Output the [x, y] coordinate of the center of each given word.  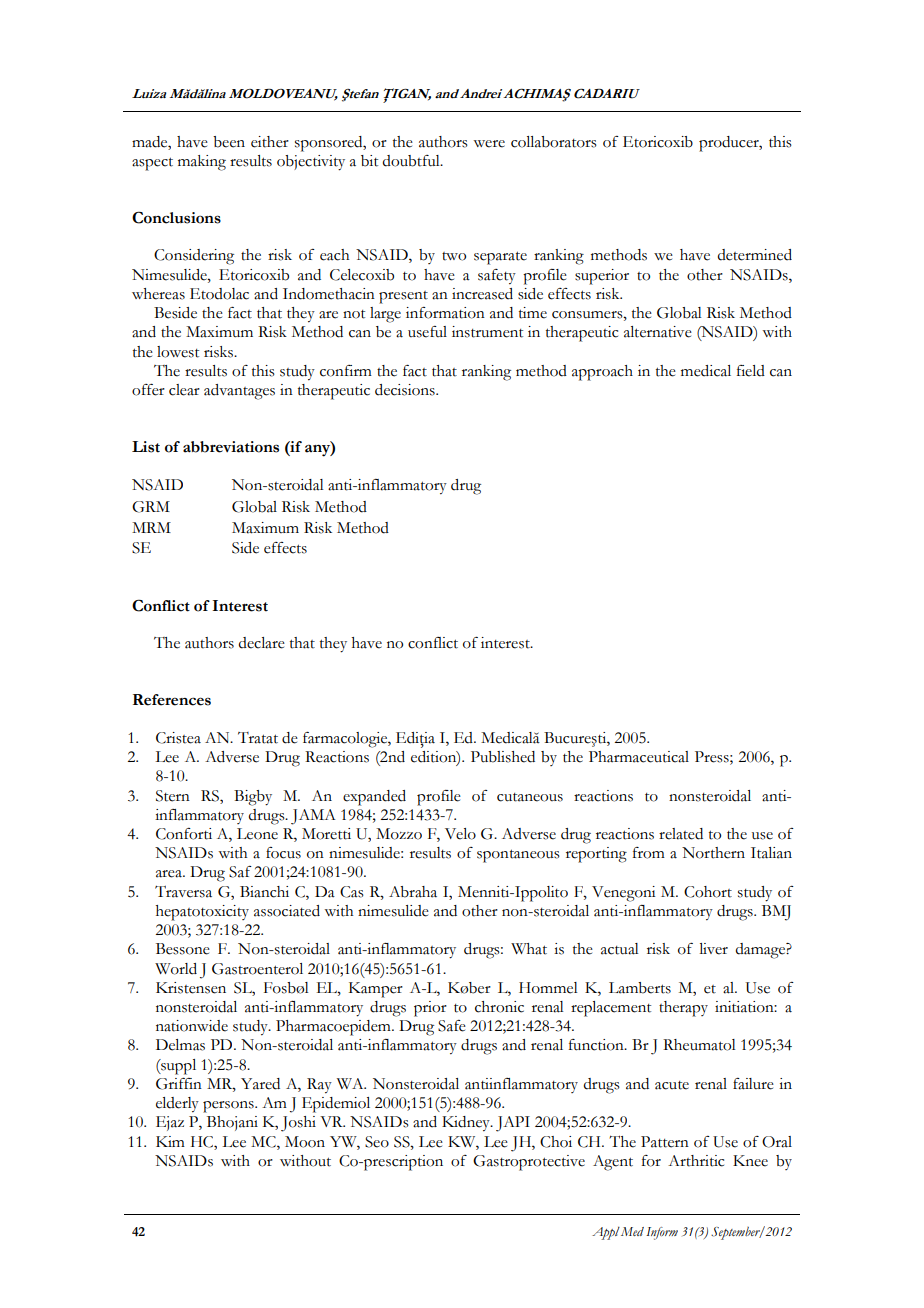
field [751, 371]
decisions [406, 390]
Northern [713, 853]
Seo [377, 1142]
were [489, 144]
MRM [151, 527]
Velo [460, 834]
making [202, 163]
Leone [257, 834]
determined [755, 255]
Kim [170, 1141]
